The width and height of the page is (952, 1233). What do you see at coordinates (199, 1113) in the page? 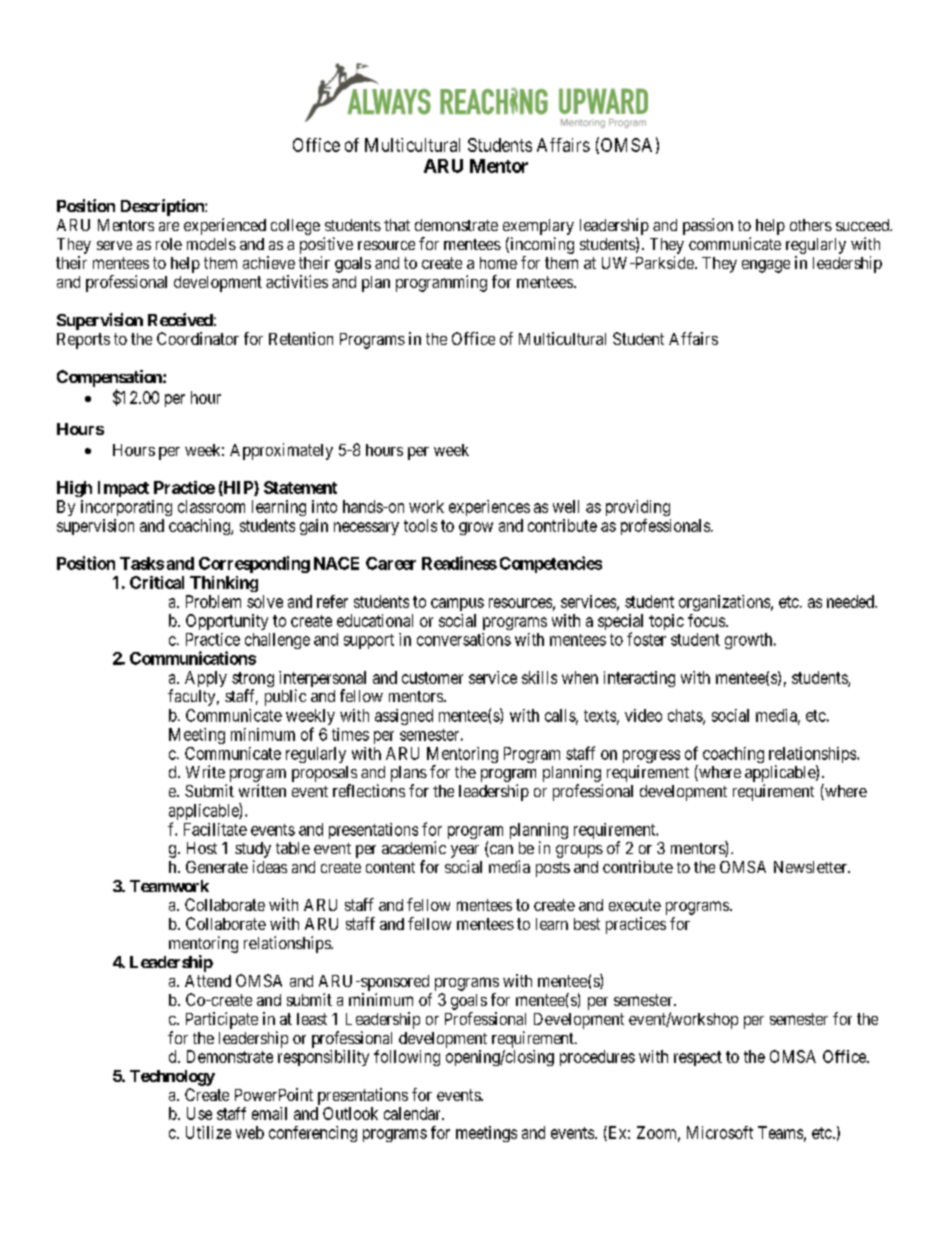
I see `Use` at bounding box center [199, 1113].
